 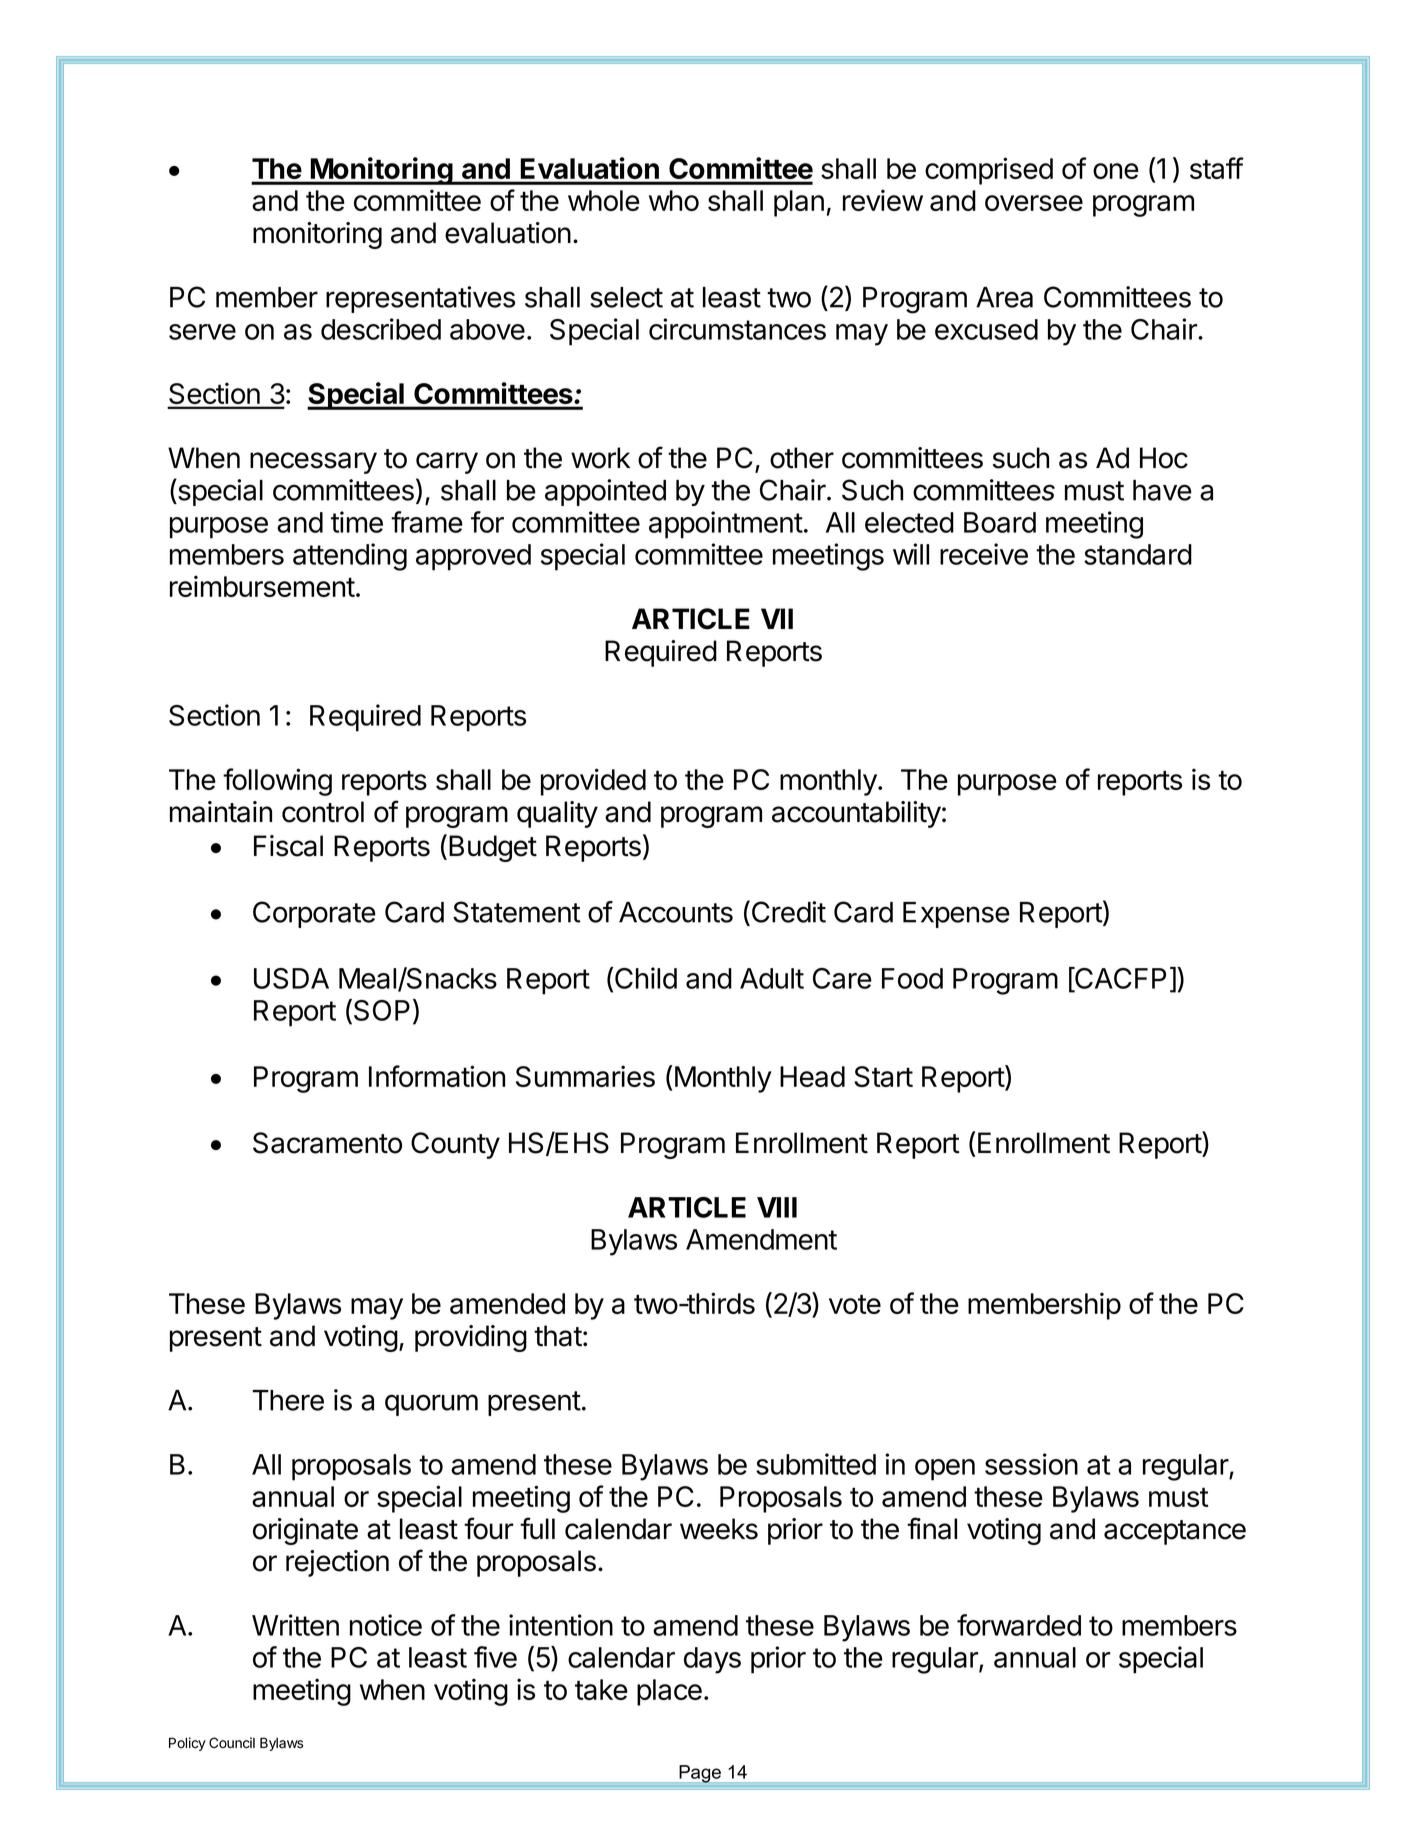 I want to click on described, so click(x=381, y=329).
